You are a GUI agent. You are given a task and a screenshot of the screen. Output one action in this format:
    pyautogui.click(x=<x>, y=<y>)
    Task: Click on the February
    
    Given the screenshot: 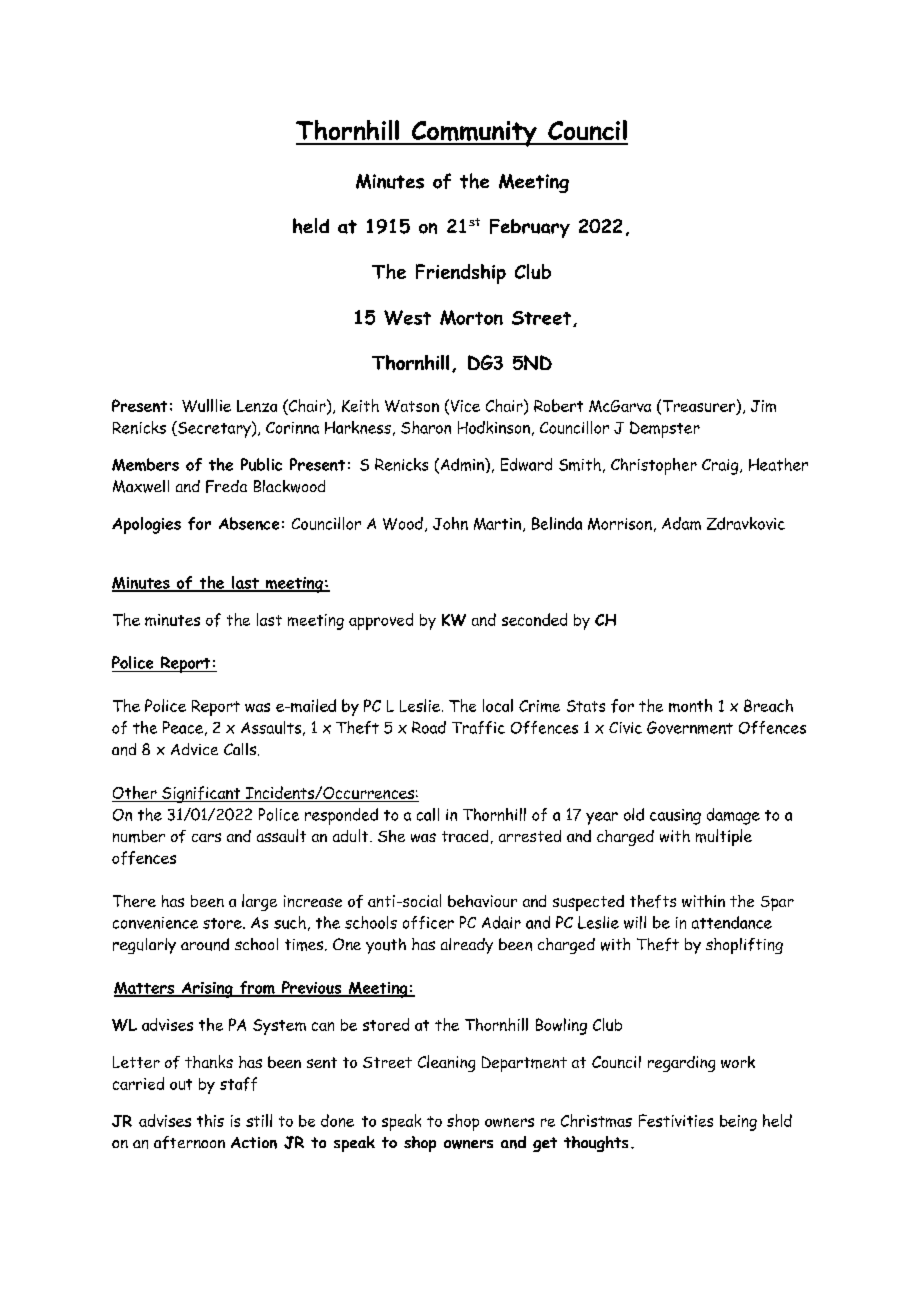 What is the action you would take?
    pyautogui.click(x=530, y=228)
